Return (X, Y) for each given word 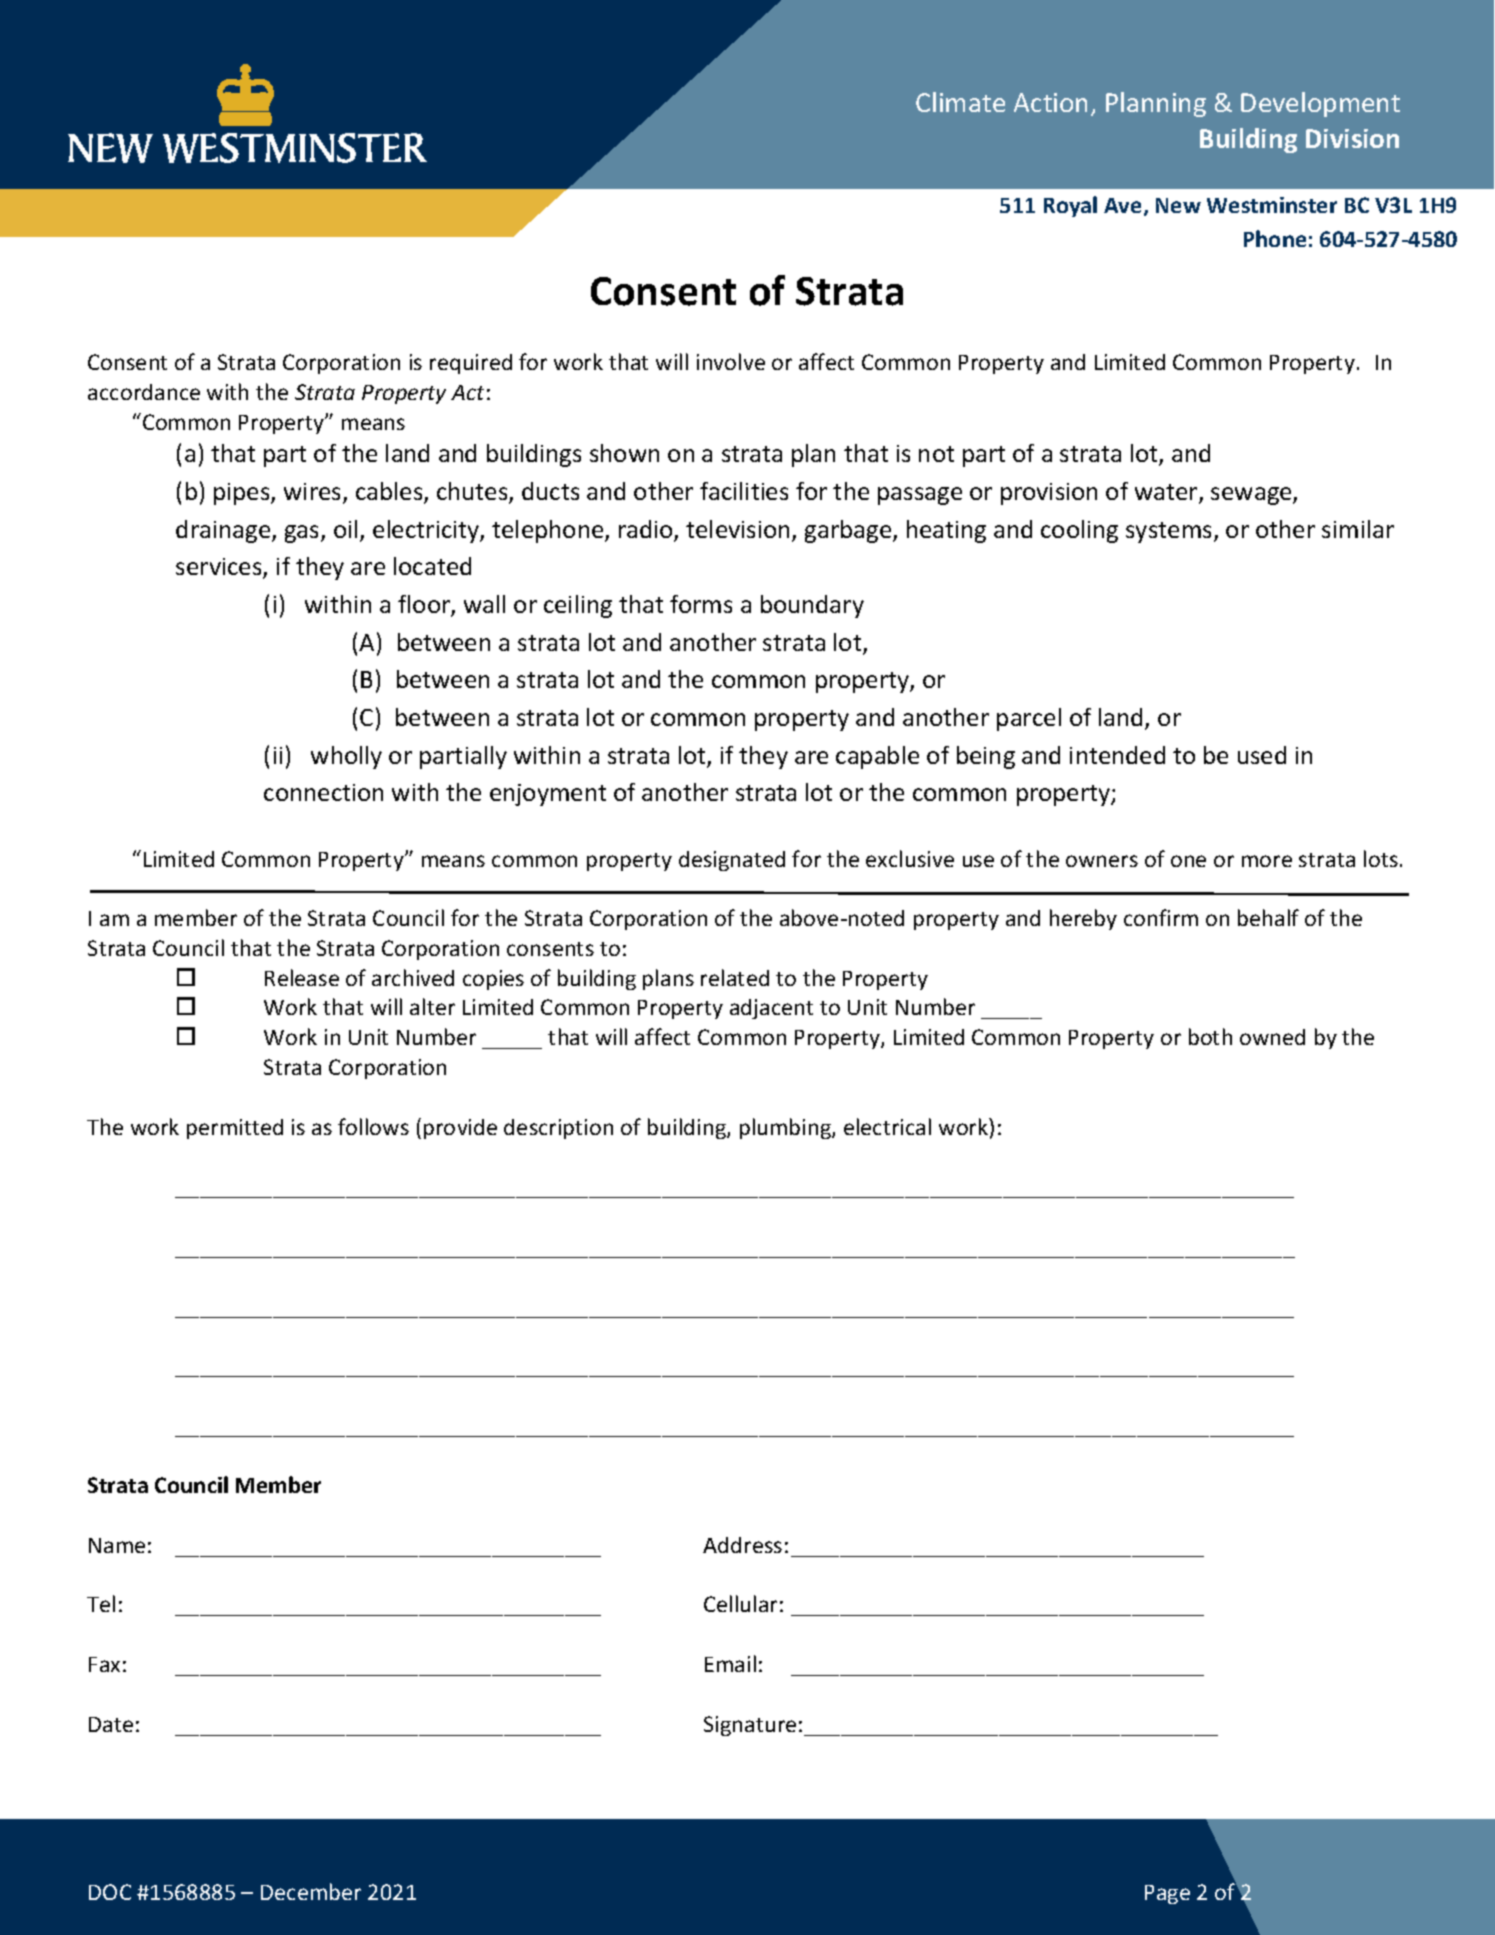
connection (323, 792)
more (1267, 861)
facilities (744, 491)
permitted (235, 1129)
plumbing (786, 1128)
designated (732, 861)
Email (730, 1663)
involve (731, 361)
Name (117, 1545)
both (1210, 1036)
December (311, 1891)
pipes (243, 494)
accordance (144, 392)
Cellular (740, 1603)
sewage (1252, 496)
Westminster (1272, 205)
